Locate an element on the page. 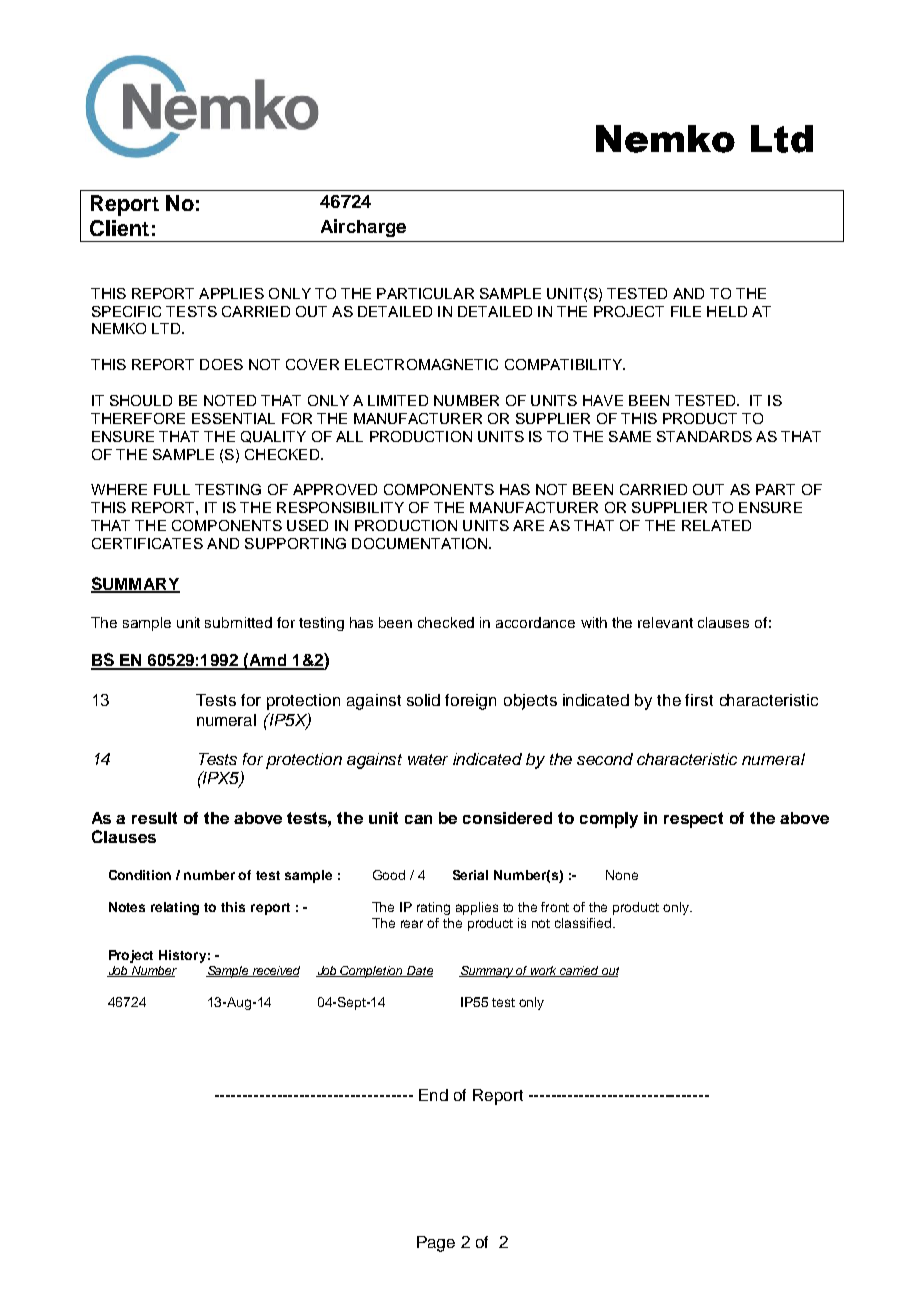  work is located at coordinates (544, 971).
